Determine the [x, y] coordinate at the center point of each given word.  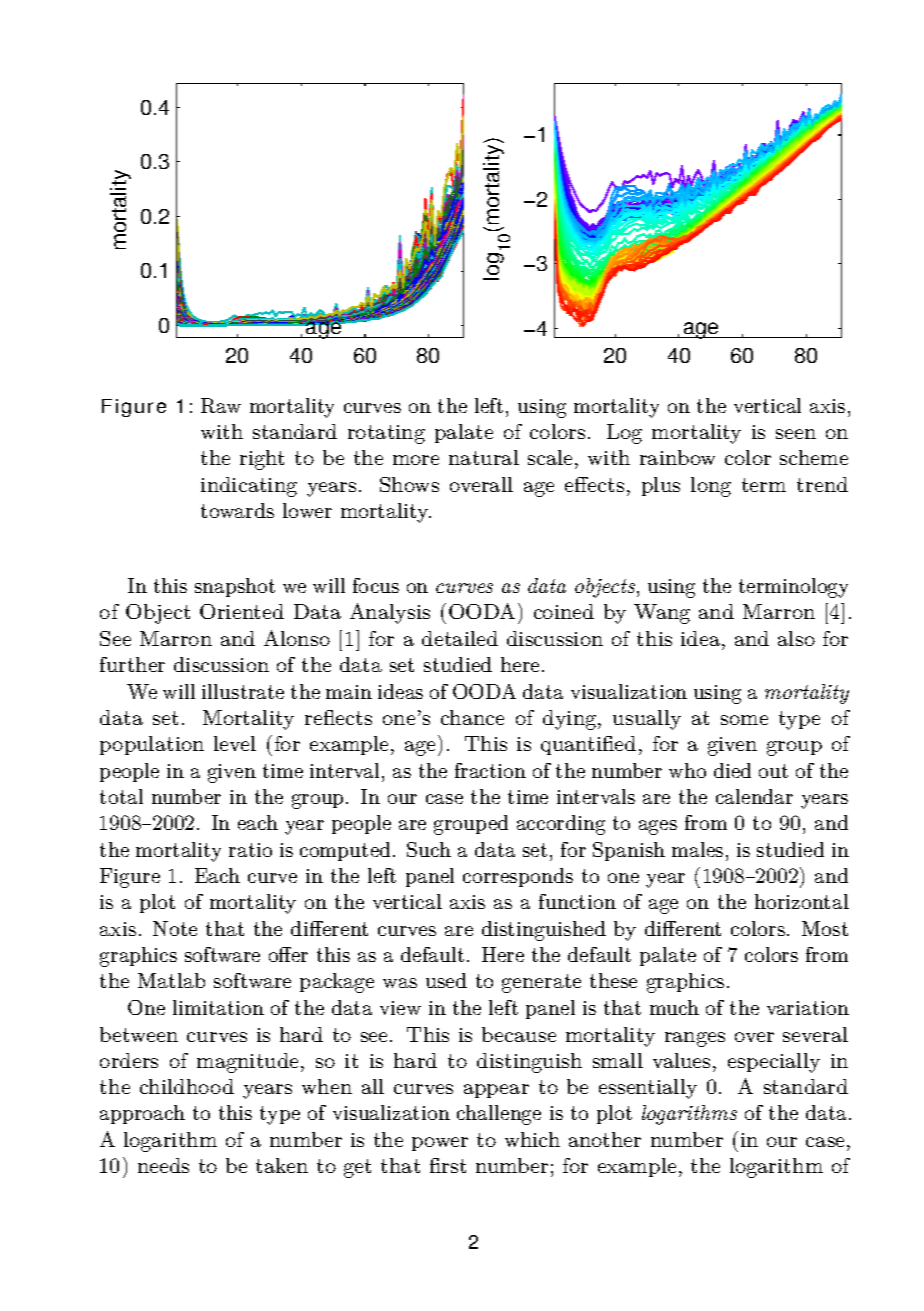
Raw [221, 405]
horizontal [802, 901]
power [440, 1144]
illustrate [243, 691]
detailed [460, 638]
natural [484, 457]
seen [796, 434]
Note [175, 928]
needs [163, 1165]
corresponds [518, 877]
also [796, 638]
